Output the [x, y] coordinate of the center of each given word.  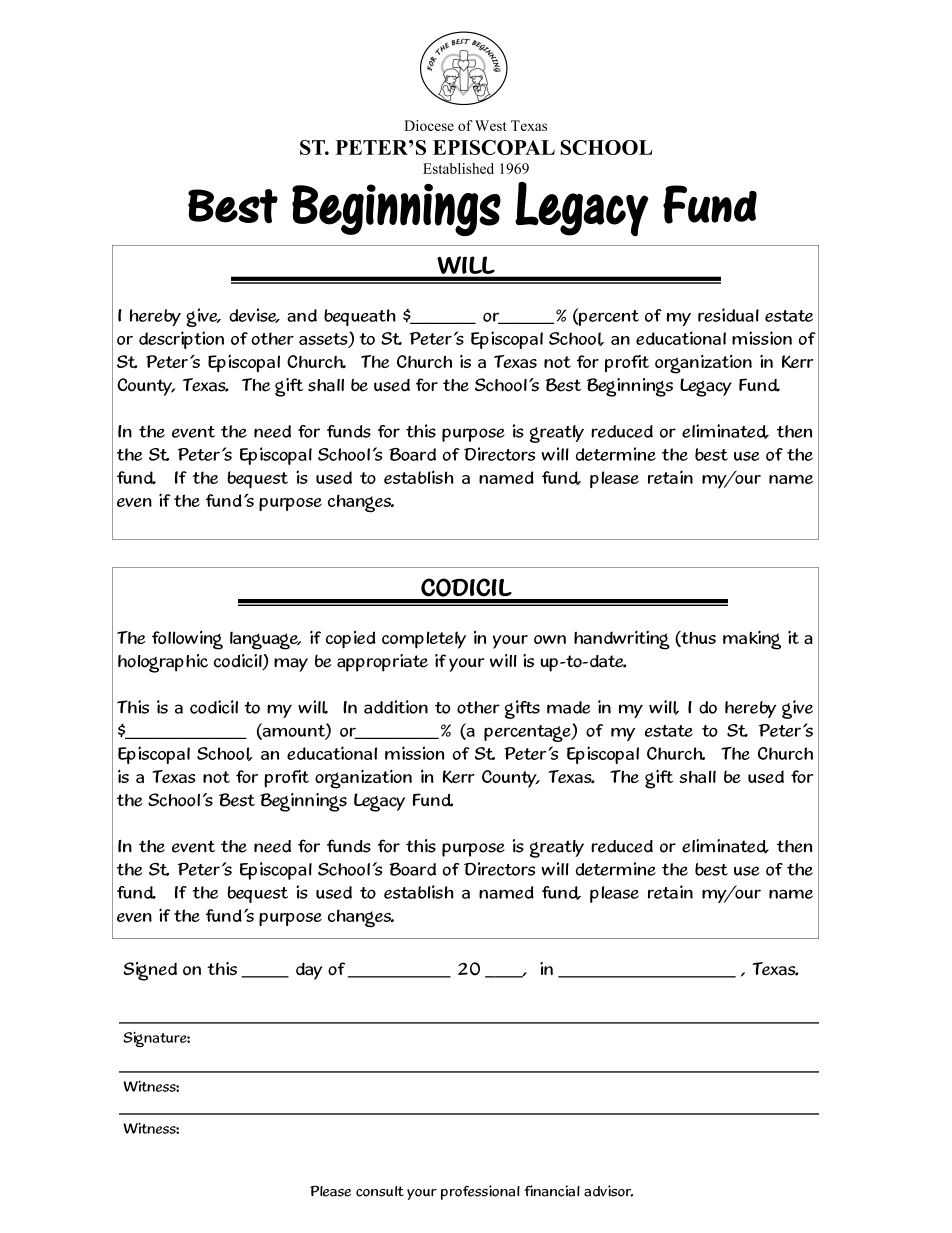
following [187, 640]
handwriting [622, 640]
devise [254, 315]
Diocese [429, 125]
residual [728, 315]
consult [380, 1191]
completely [424, 640]
